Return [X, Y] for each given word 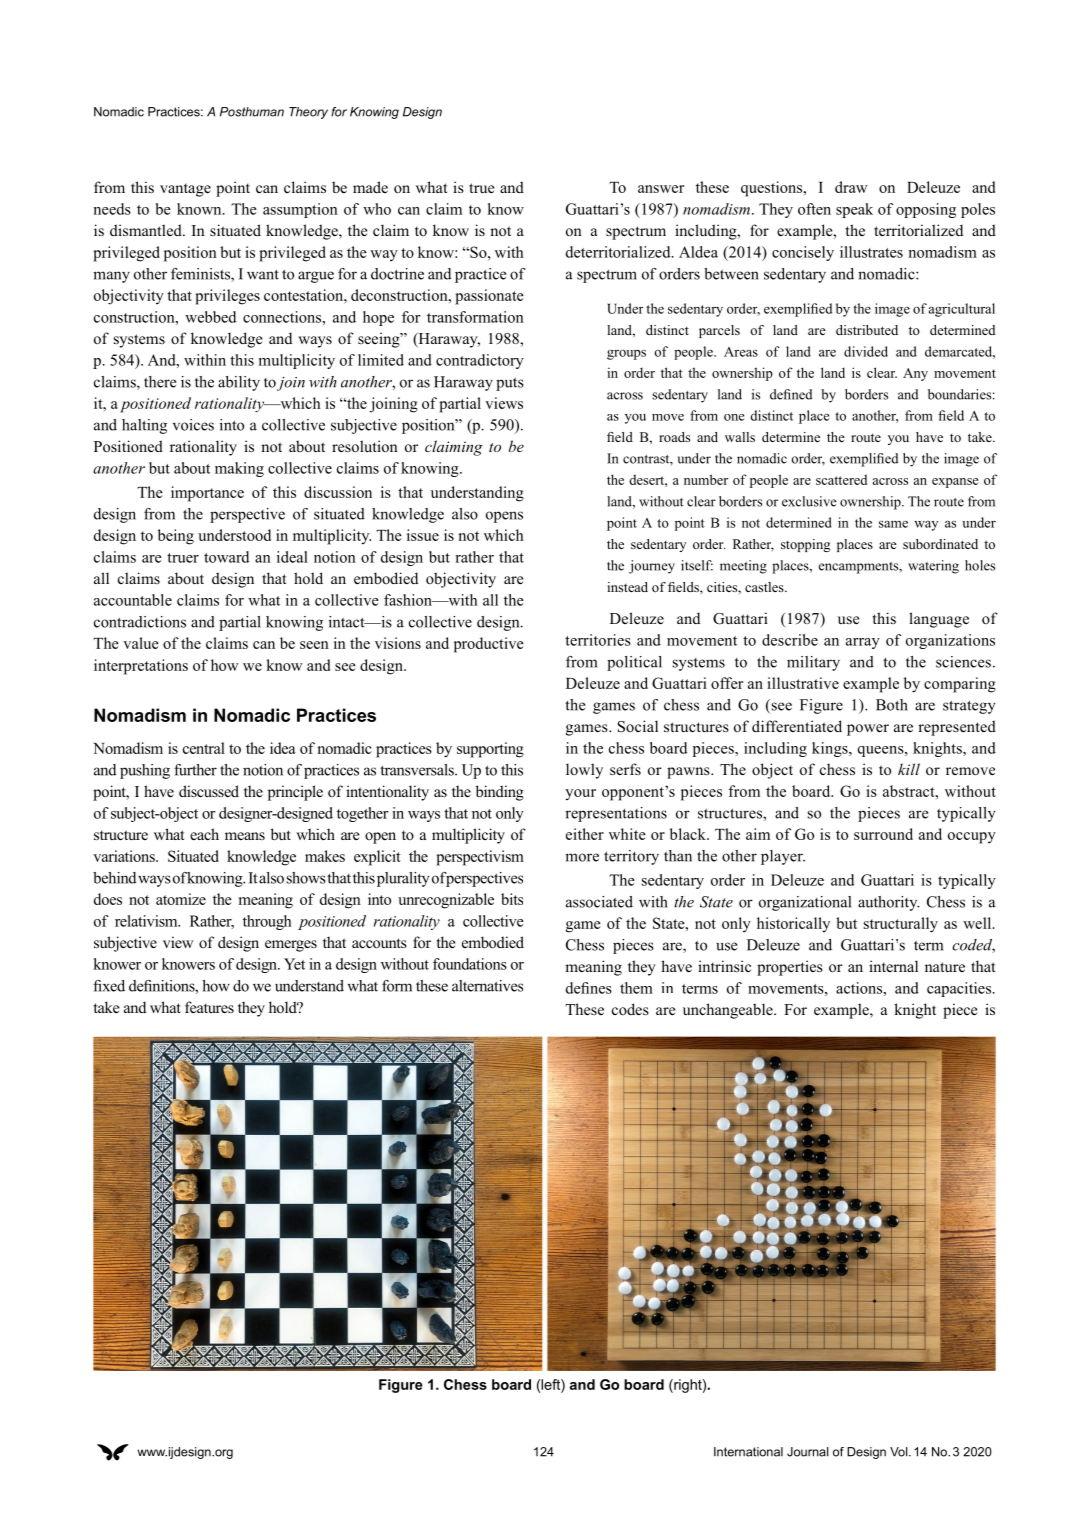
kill [909, 769]
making [239, 469]
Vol [900, 1452]
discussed [209, 791]
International [748, 1452]
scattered [841, 479]
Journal [808, 1452]
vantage [185, 190]
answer [661, 189]
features [209, 1007]
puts [510, 384]
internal [893, 966]
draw [851, 187]
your [580, 795]
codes [630, 1009]
